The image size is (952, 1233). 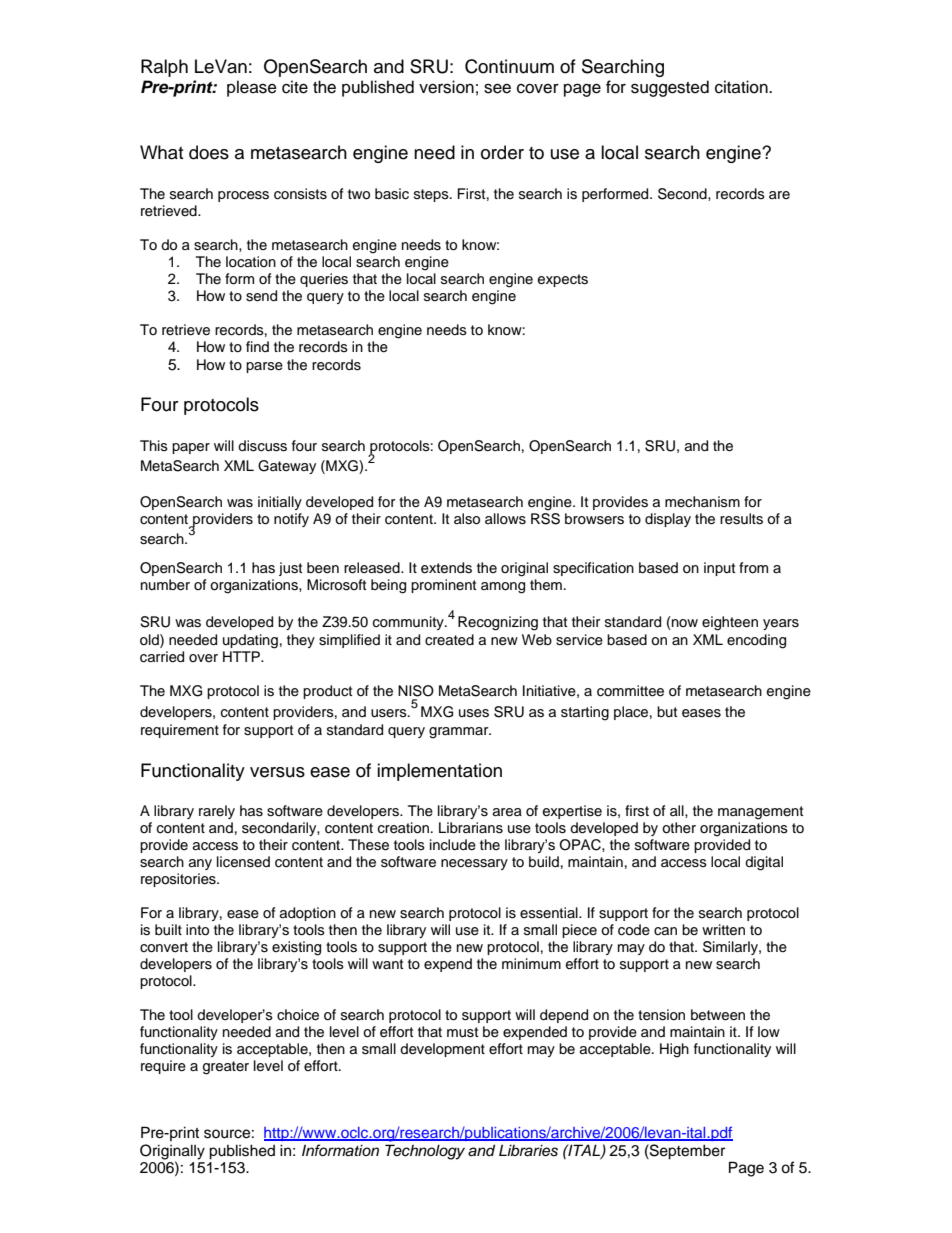 I want to click on send, so click(x=261, y=296).
